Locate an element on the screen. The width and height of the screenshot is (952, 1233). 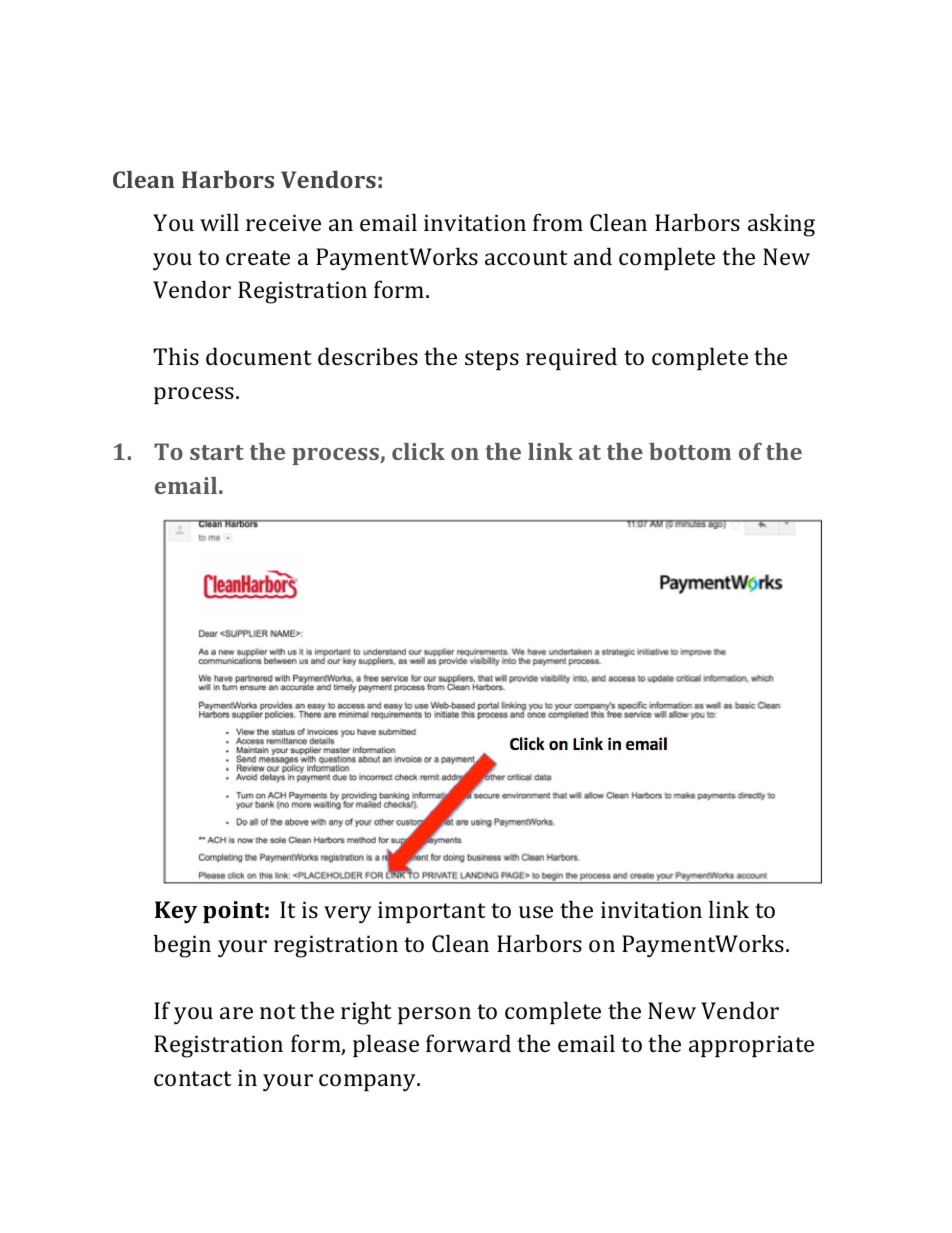
asking is located at coordinates (781, 225).
